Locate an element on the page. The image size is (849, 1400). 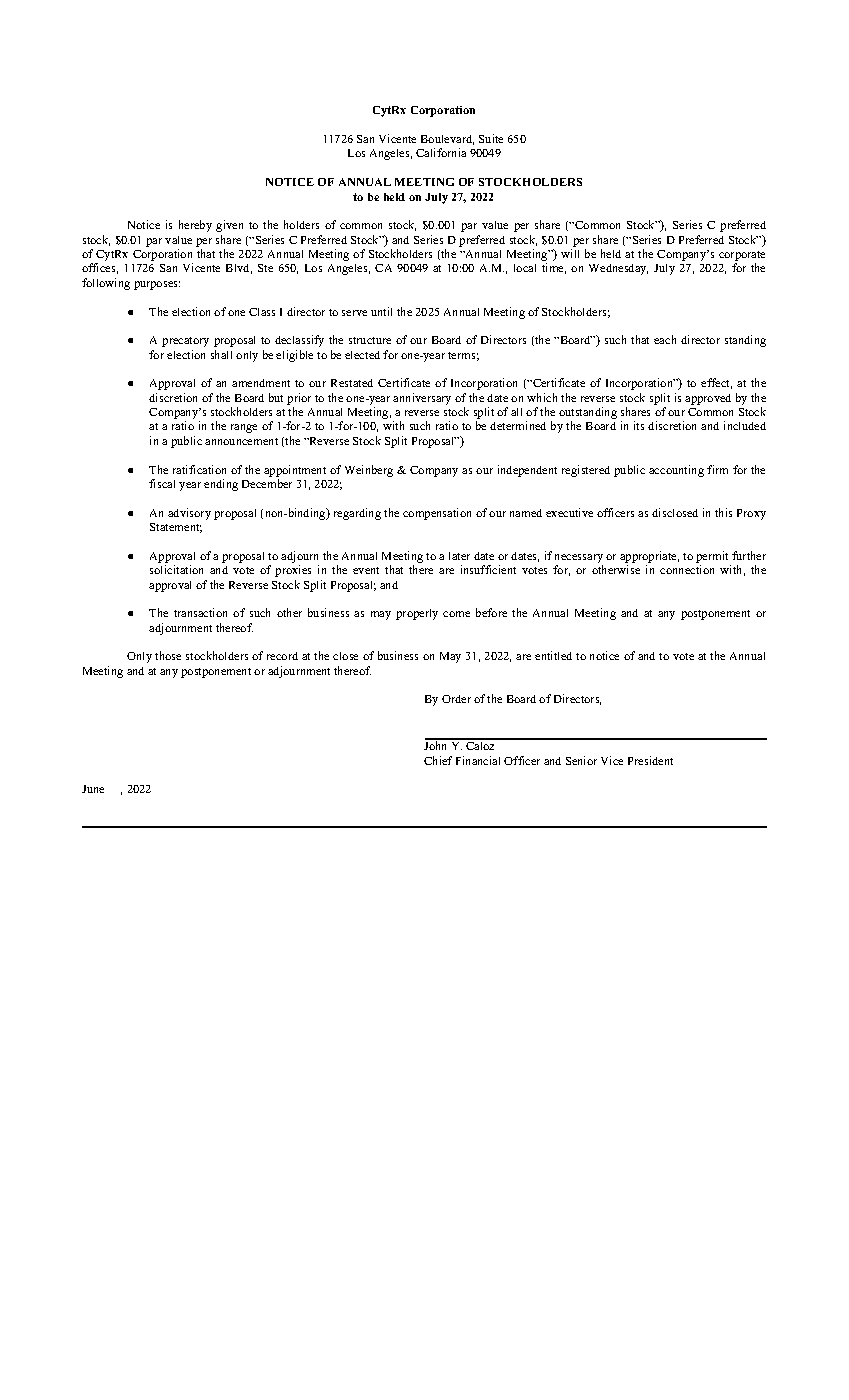
California is located at coordinates (441, 152).
